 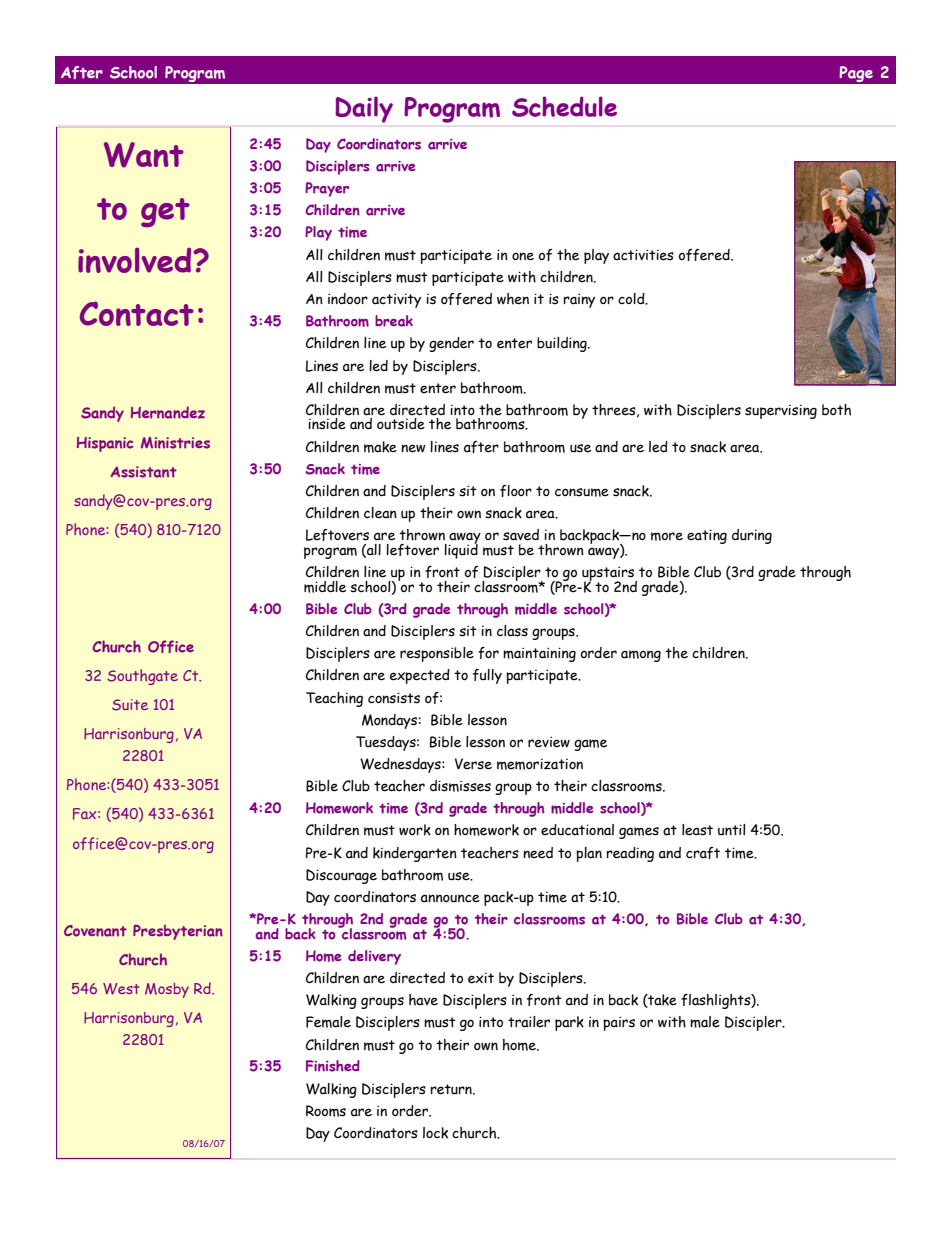 What do you see at coordinates (732, 830) in the page?
I see `until` at bounding box center [732, 830].
